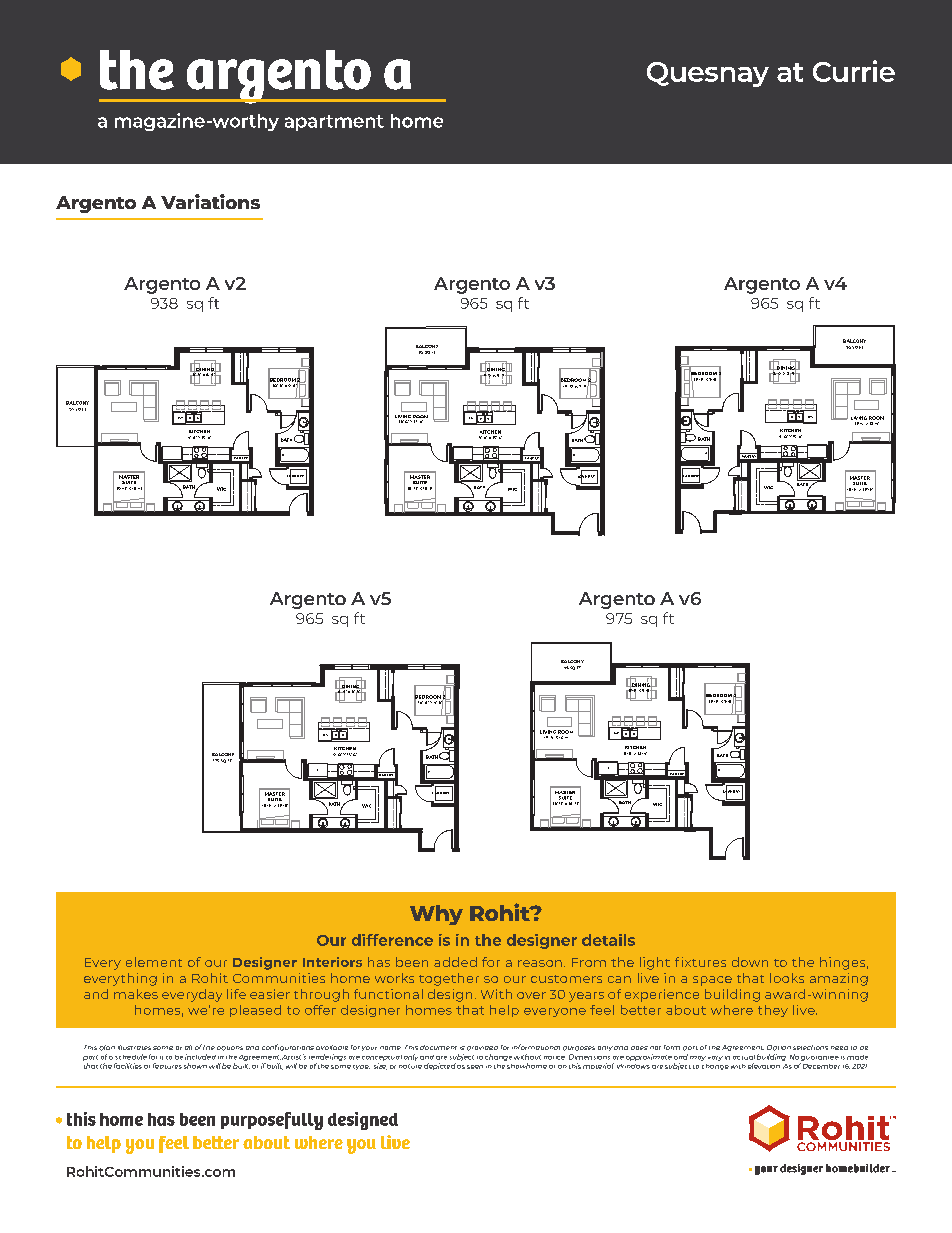  I want to click on element, so click(154, 962).
